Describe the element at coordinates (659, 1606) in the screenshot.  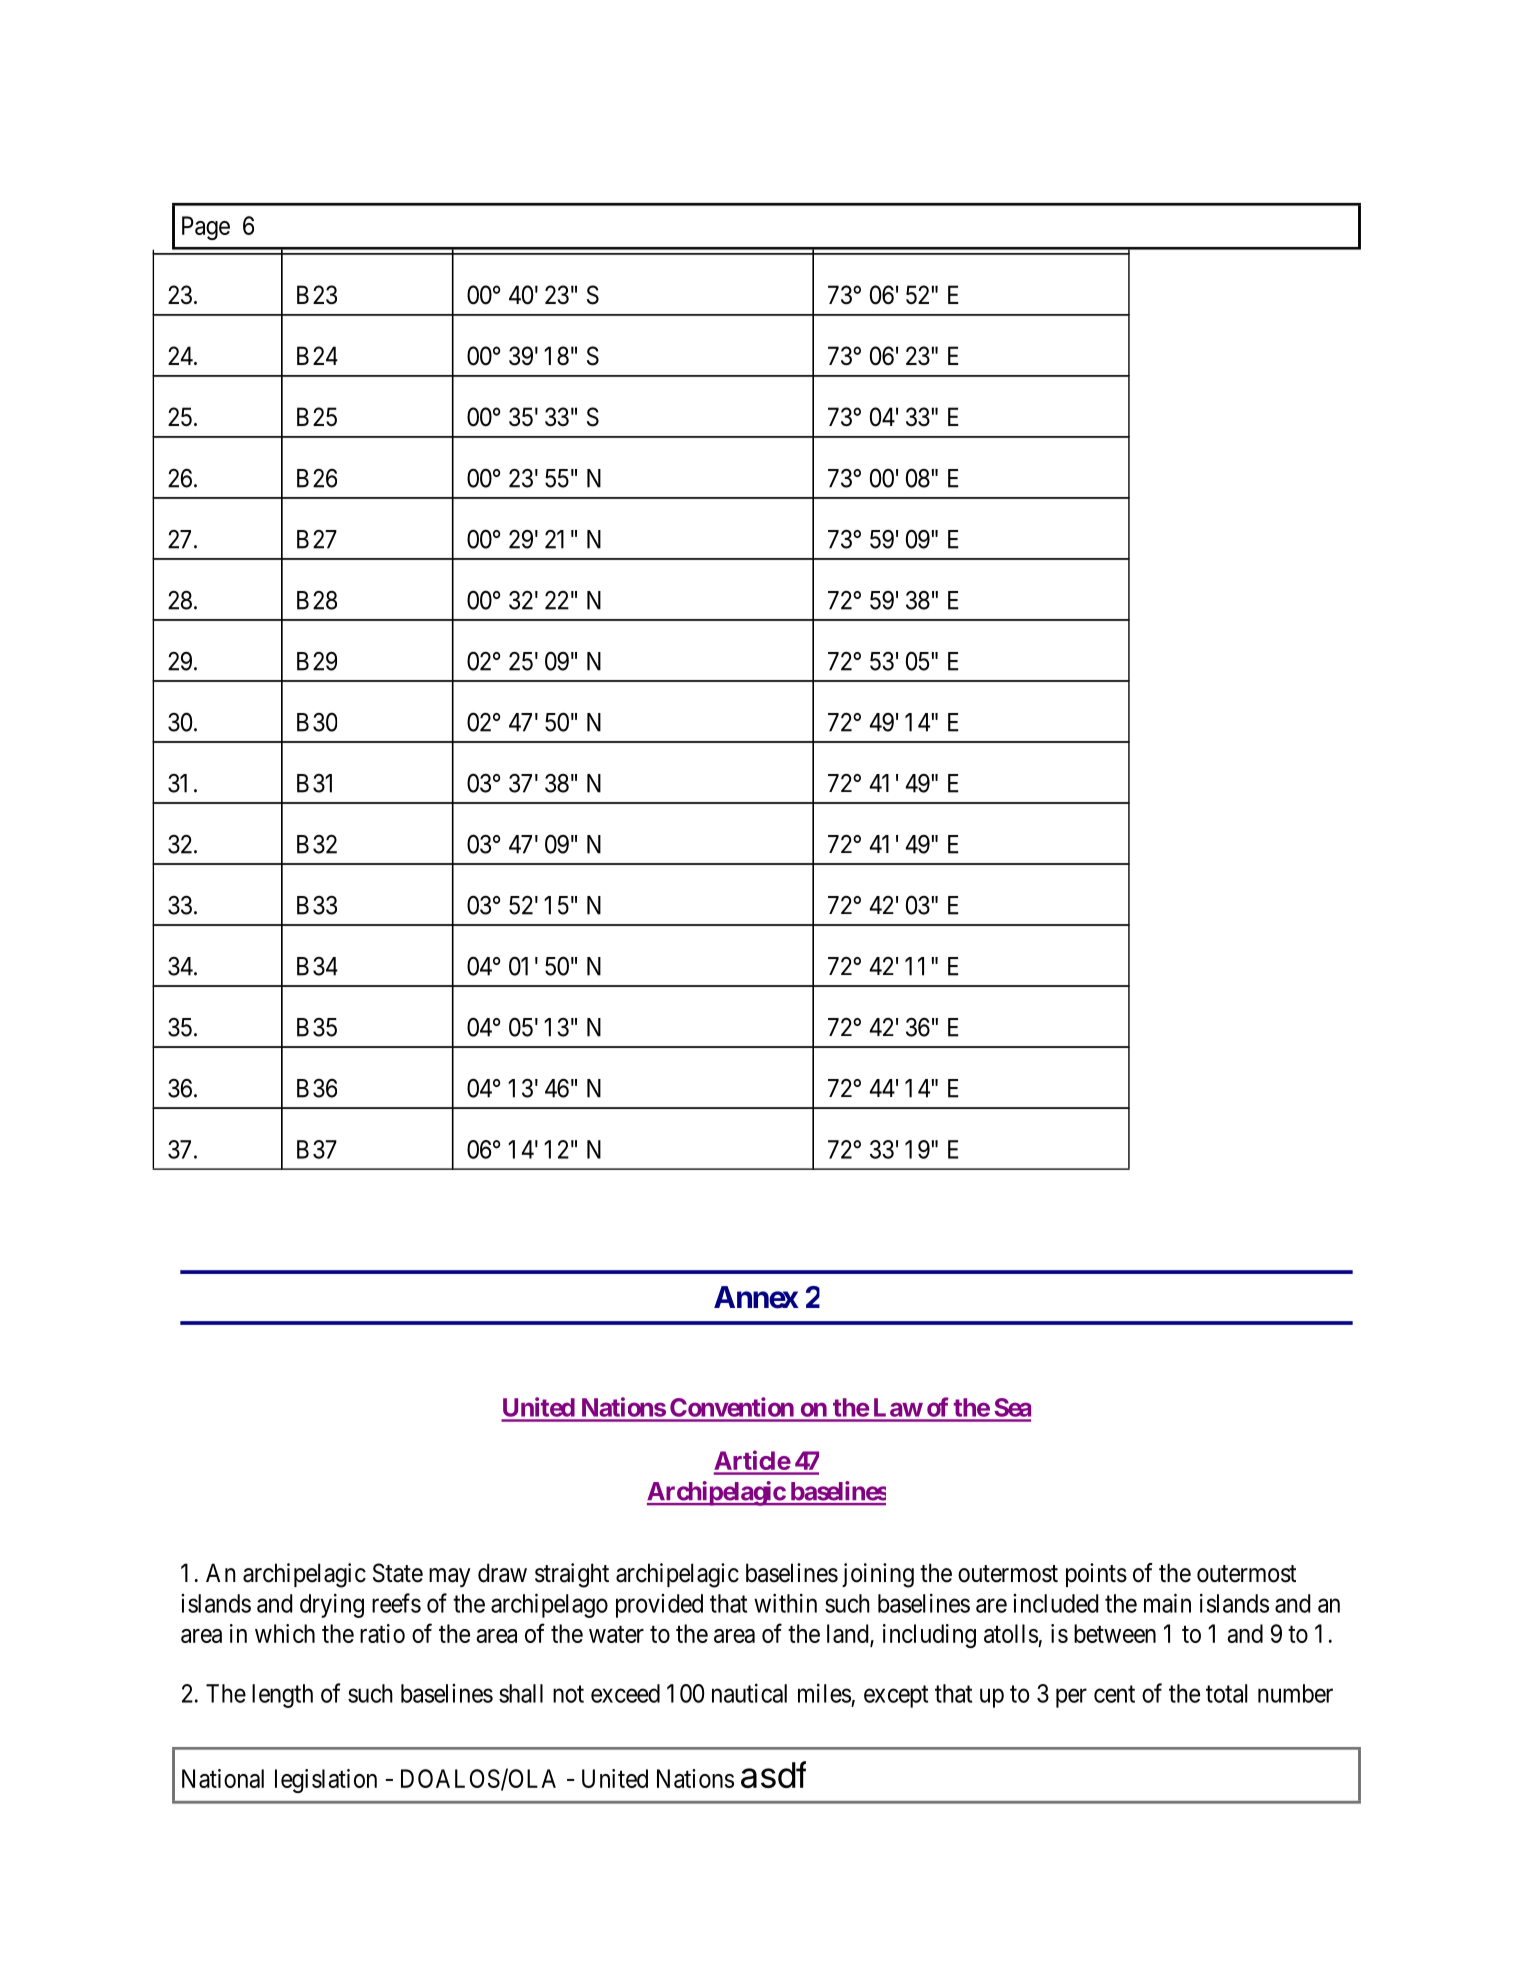
I see `provided` at that location.
